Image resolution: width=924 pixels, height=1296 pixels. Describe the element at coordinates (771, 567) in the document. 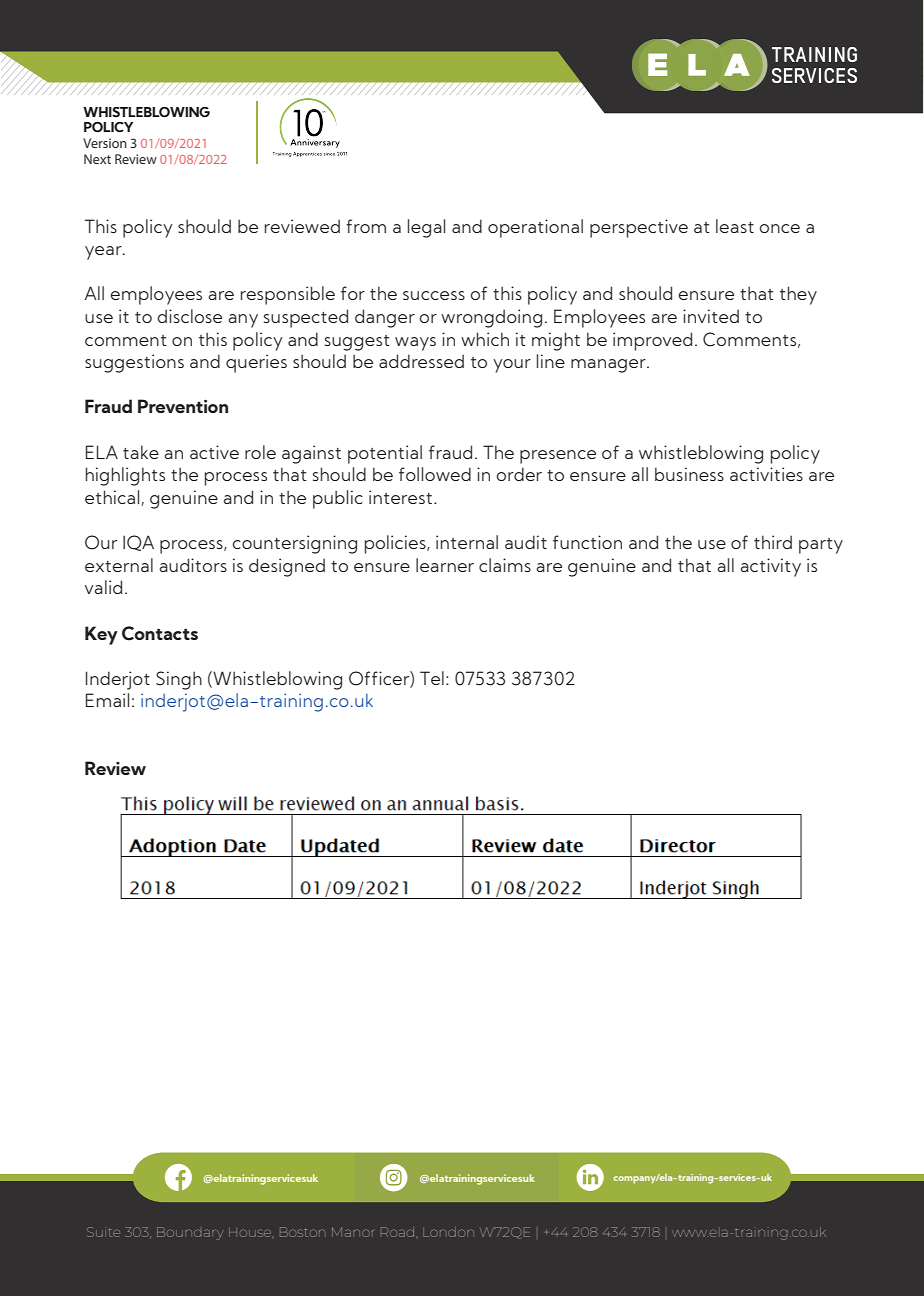

I see `activity` at that location.
